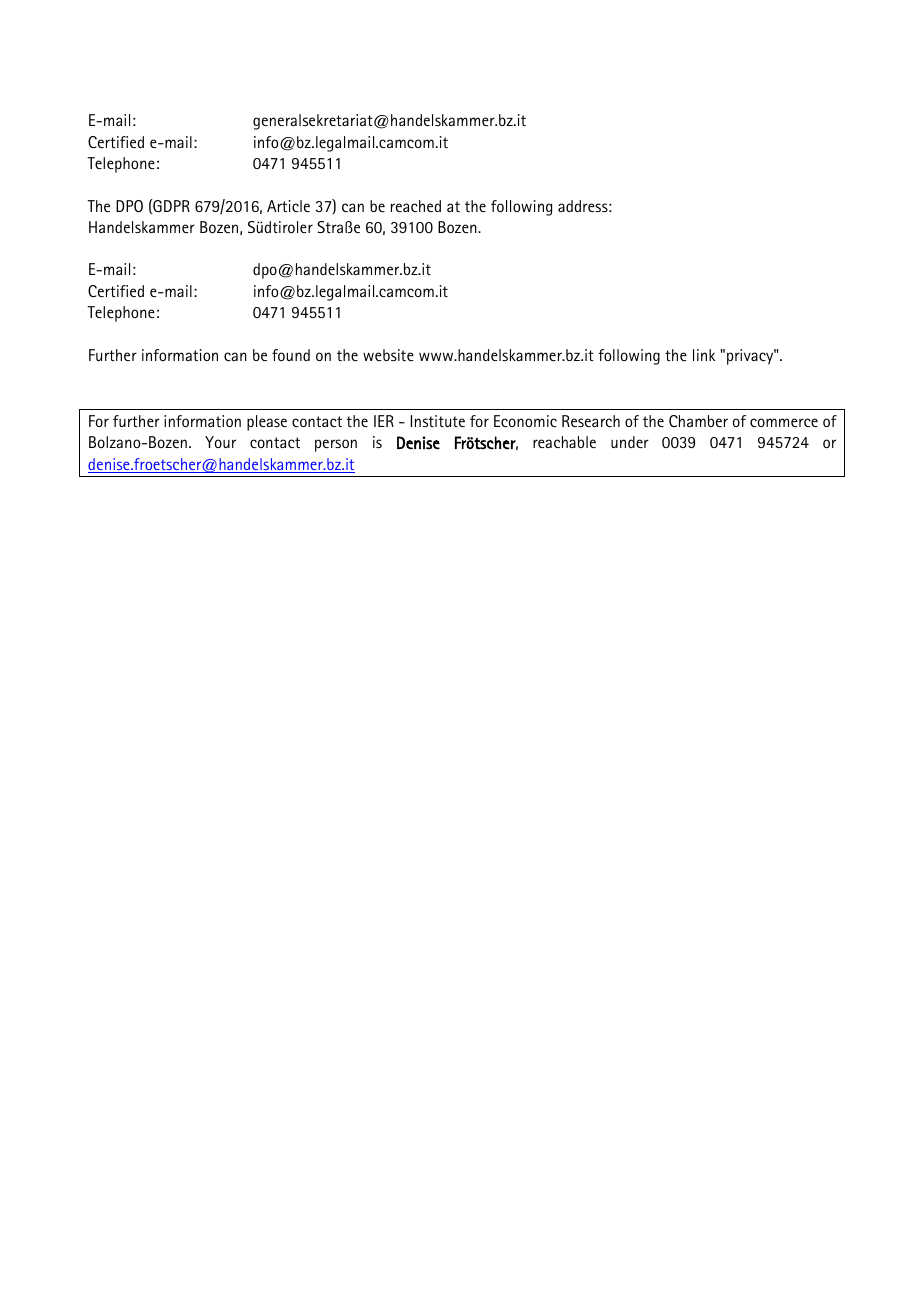 The image size is (924, 1308). I want to click on link, so click(704, 355).
